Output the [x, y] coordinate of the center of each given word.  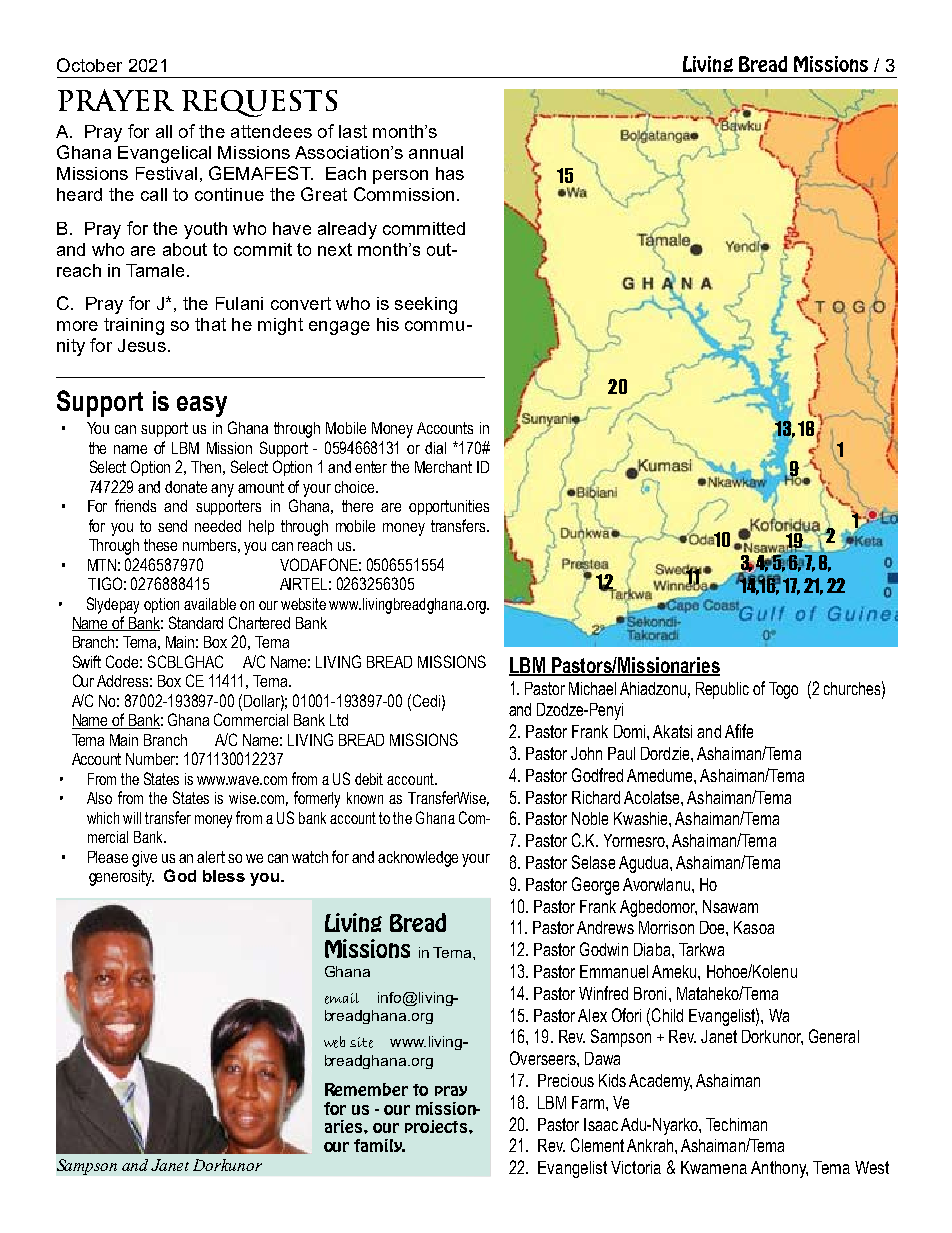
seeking [426, 305]
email [342, 998]
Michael [592, 688]
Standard [196, 622]
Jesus [142, 345]
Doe [713, 927]
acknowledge [418, 859]
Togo [783, 690]
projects [436, 1126]
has [450, 173]
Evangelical [164, 154]
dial [435, 448]
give [144, 859]
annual [436, 152]
